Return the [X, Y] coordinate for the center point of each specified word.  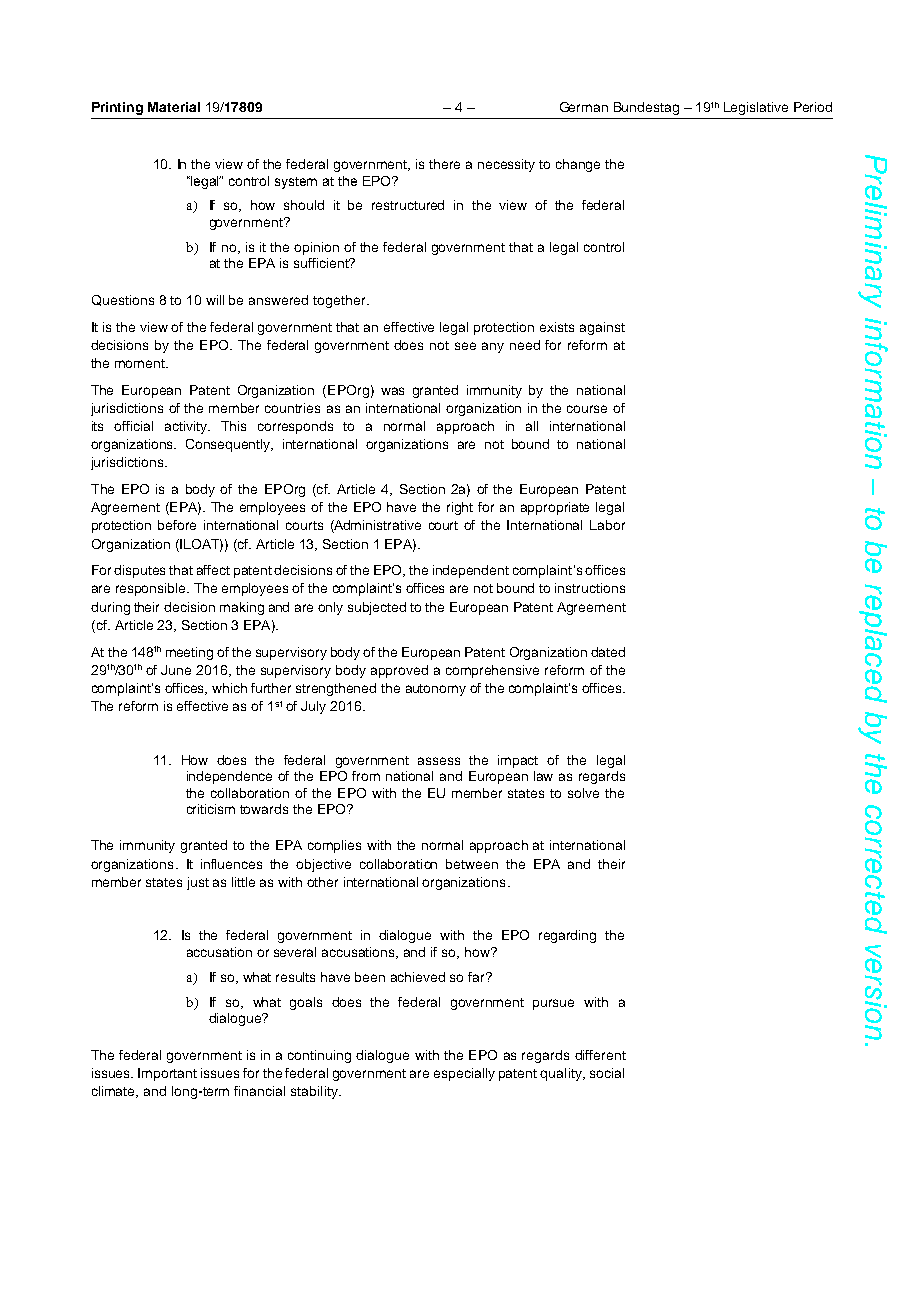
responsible [152, 589]
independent [471, 571]
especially [464, 1074]
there [444, 164]
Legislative [756, 108]
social [607, 1073]
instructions [590, 588]
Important [167, 1074]
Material [174, 107]
